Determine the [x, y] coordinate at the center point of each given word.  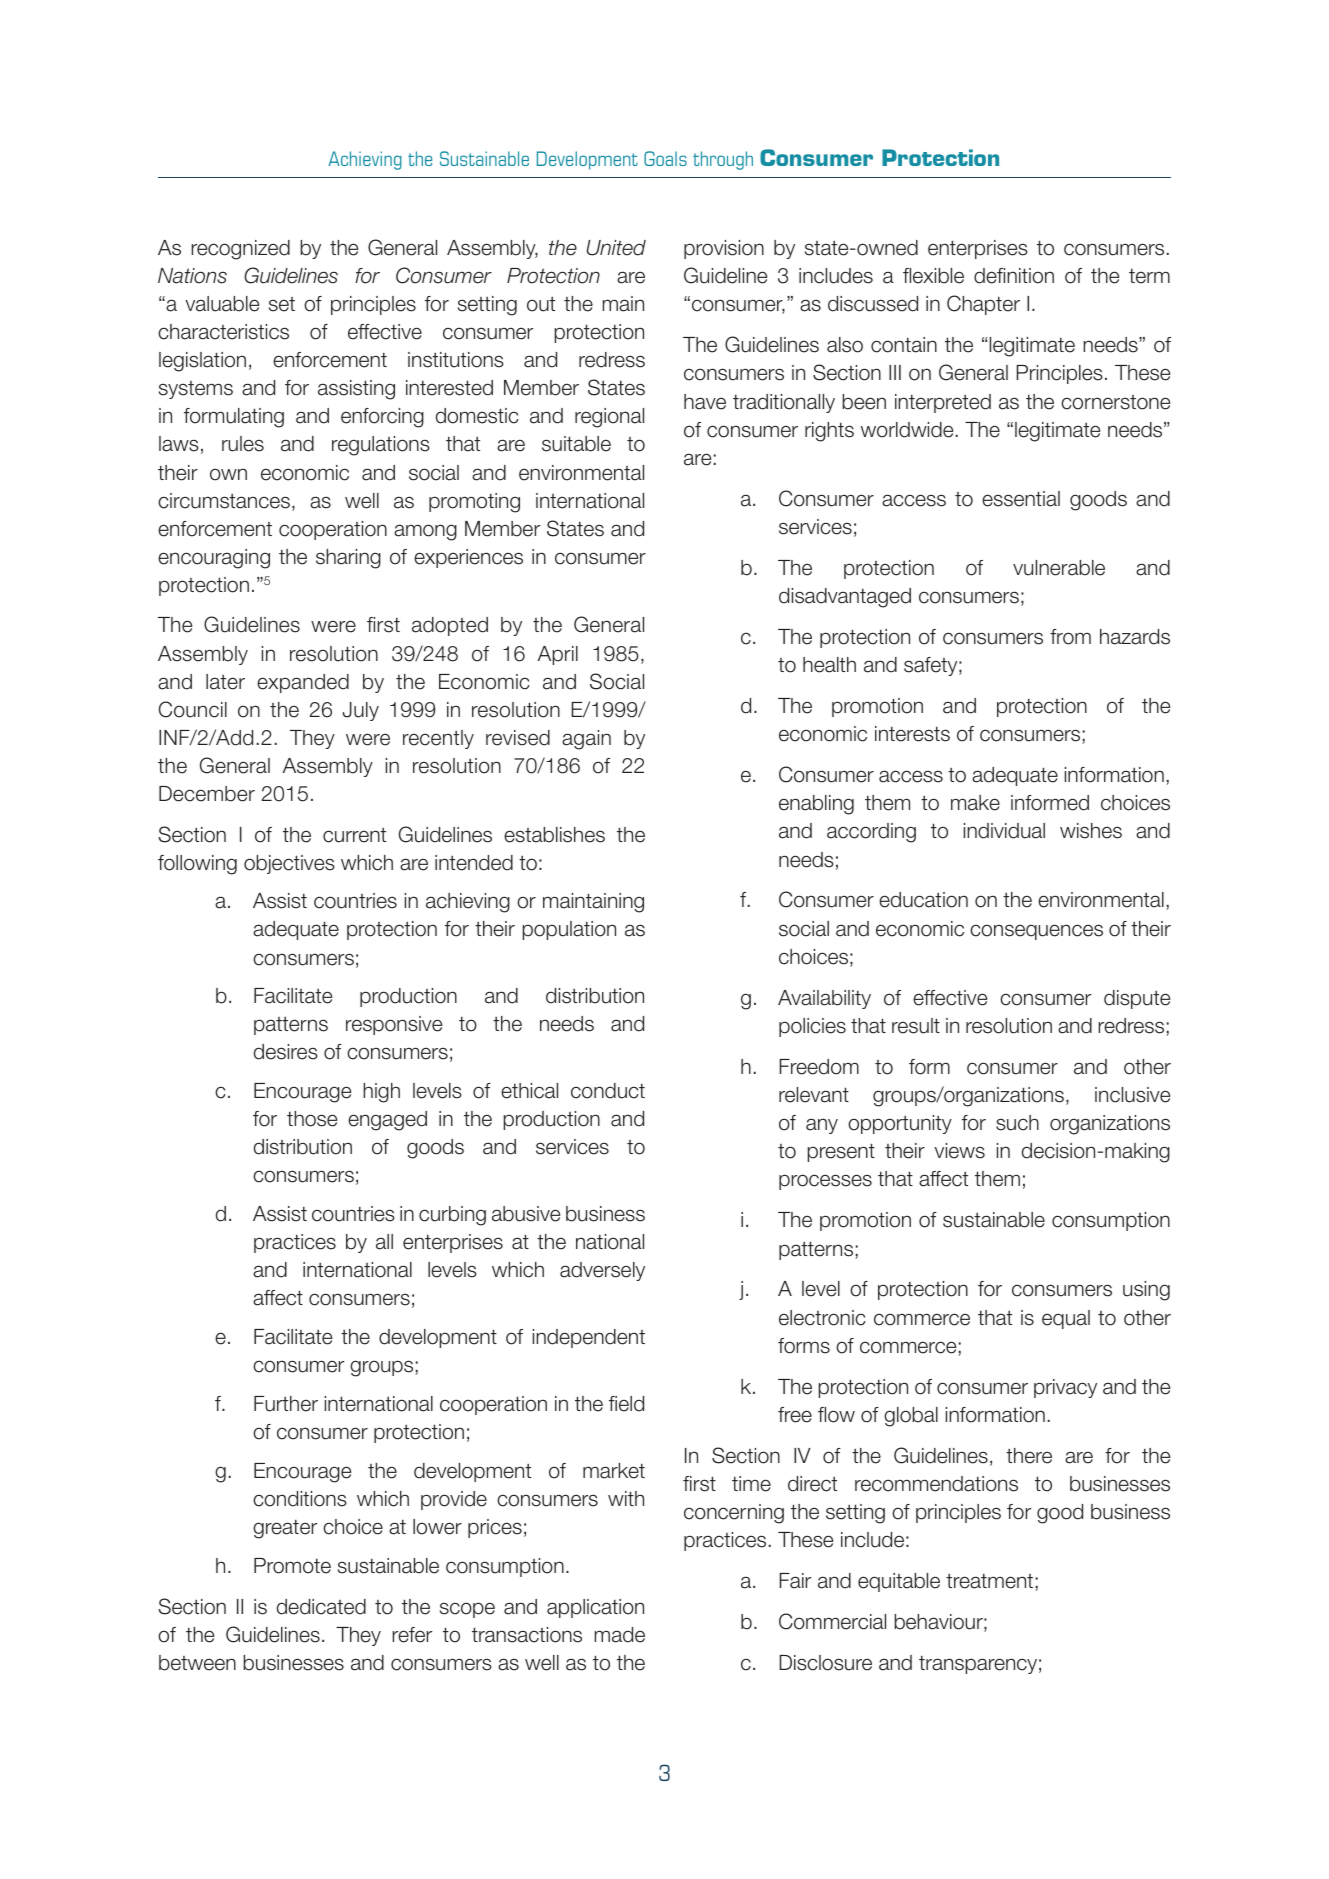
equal [1066, 1319]
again [586, 740]
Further [286, 1404]
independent [589, 1338]
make [975, 803]
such [1017, 1123]
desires [286, 1052]
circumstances [224, 501]
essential [1021, 499]
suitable [576, 444]
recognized [240, 250]
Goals [665, 158]
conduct [608, 1091]
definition [1014, 276]
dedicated [321, 1607]
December [207, 794]
